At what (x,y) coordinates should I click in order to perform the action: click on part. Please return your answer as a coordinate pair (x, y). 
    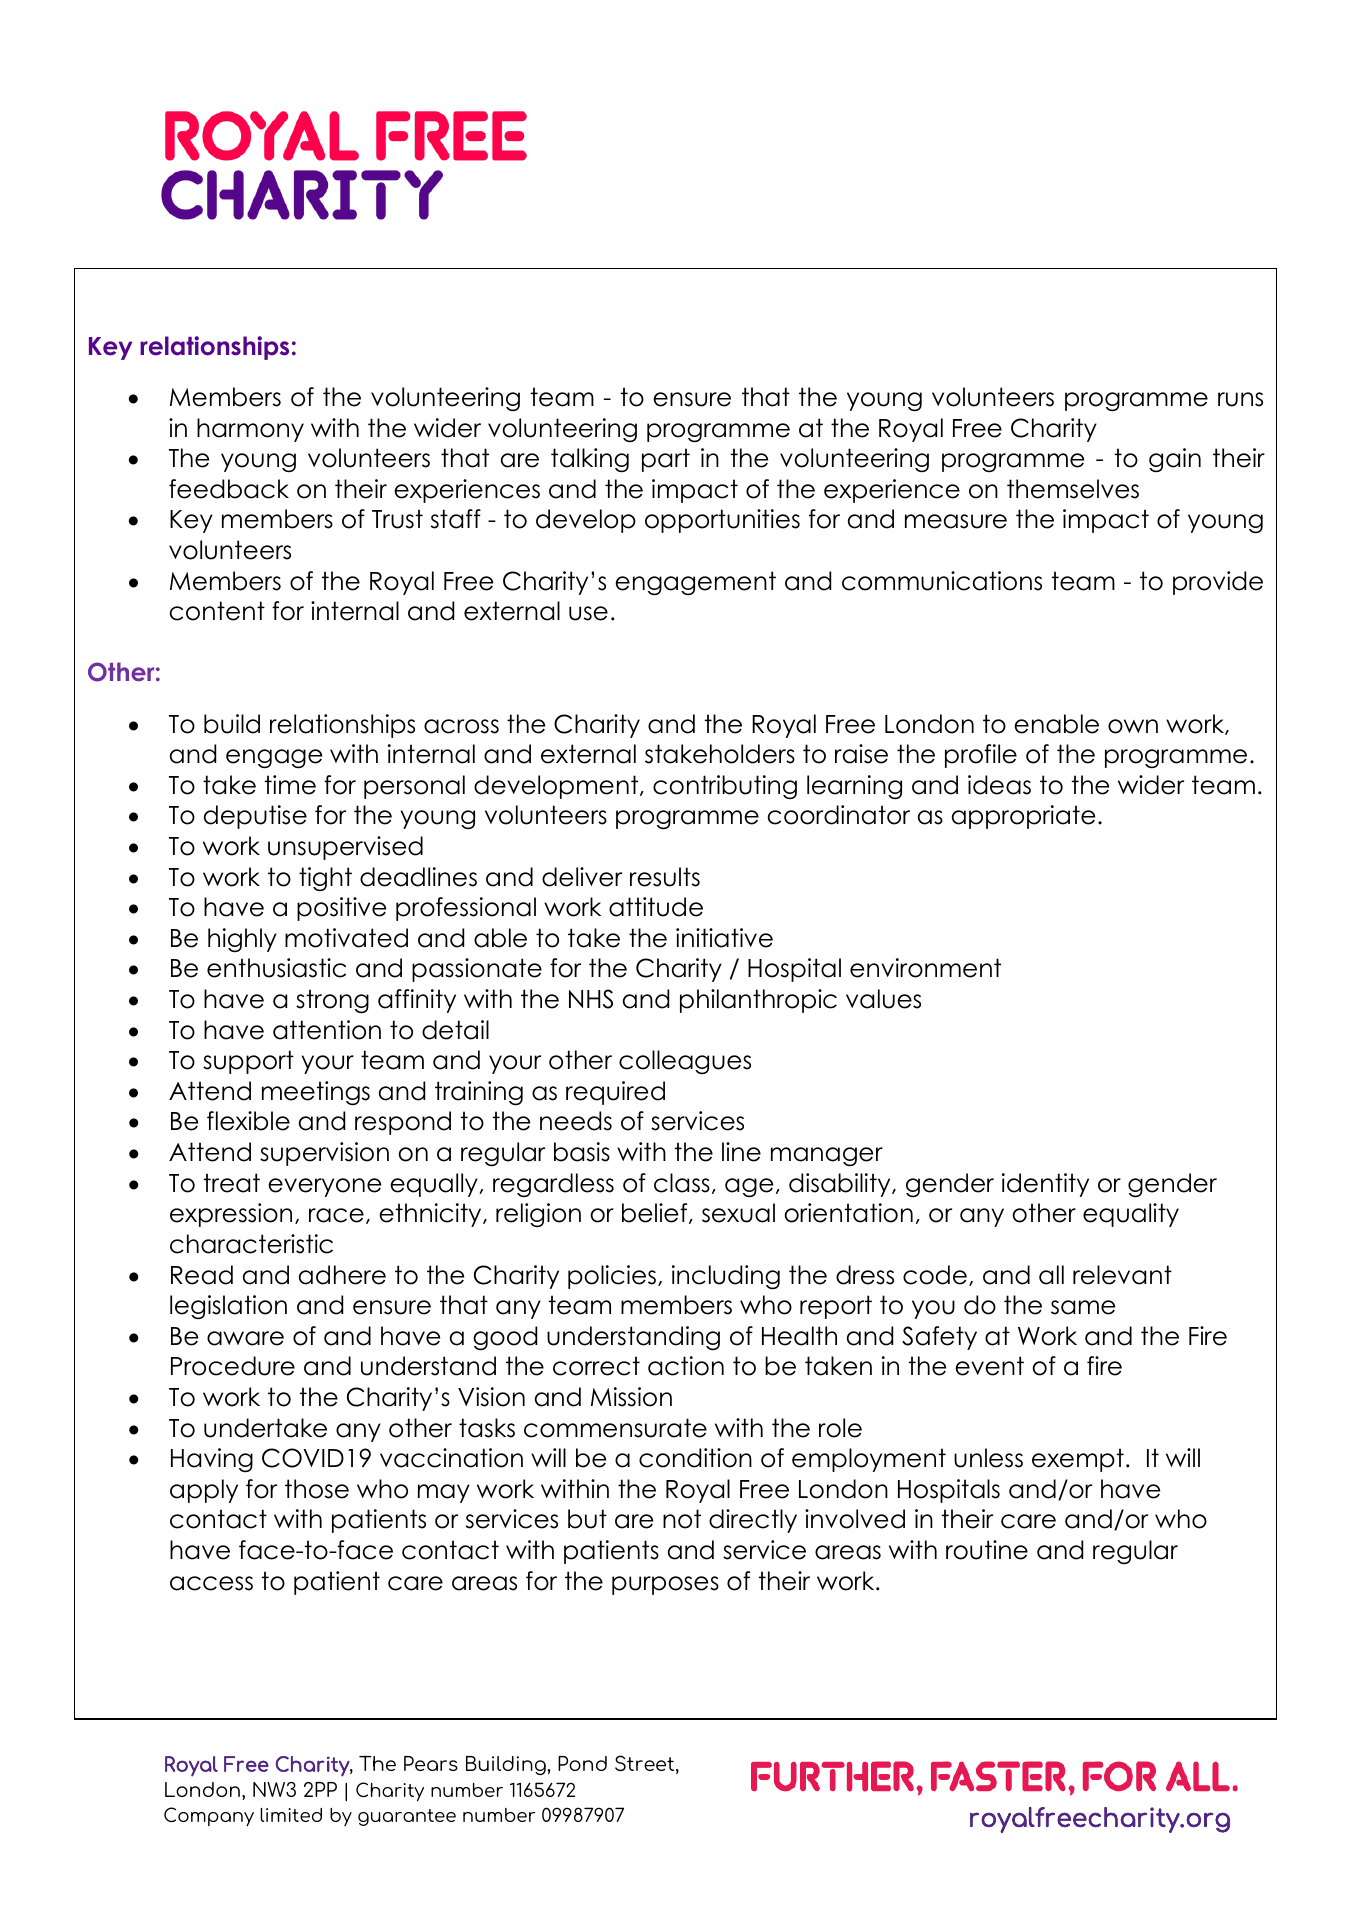
    Looking at the image, I should click on (666, 460).
